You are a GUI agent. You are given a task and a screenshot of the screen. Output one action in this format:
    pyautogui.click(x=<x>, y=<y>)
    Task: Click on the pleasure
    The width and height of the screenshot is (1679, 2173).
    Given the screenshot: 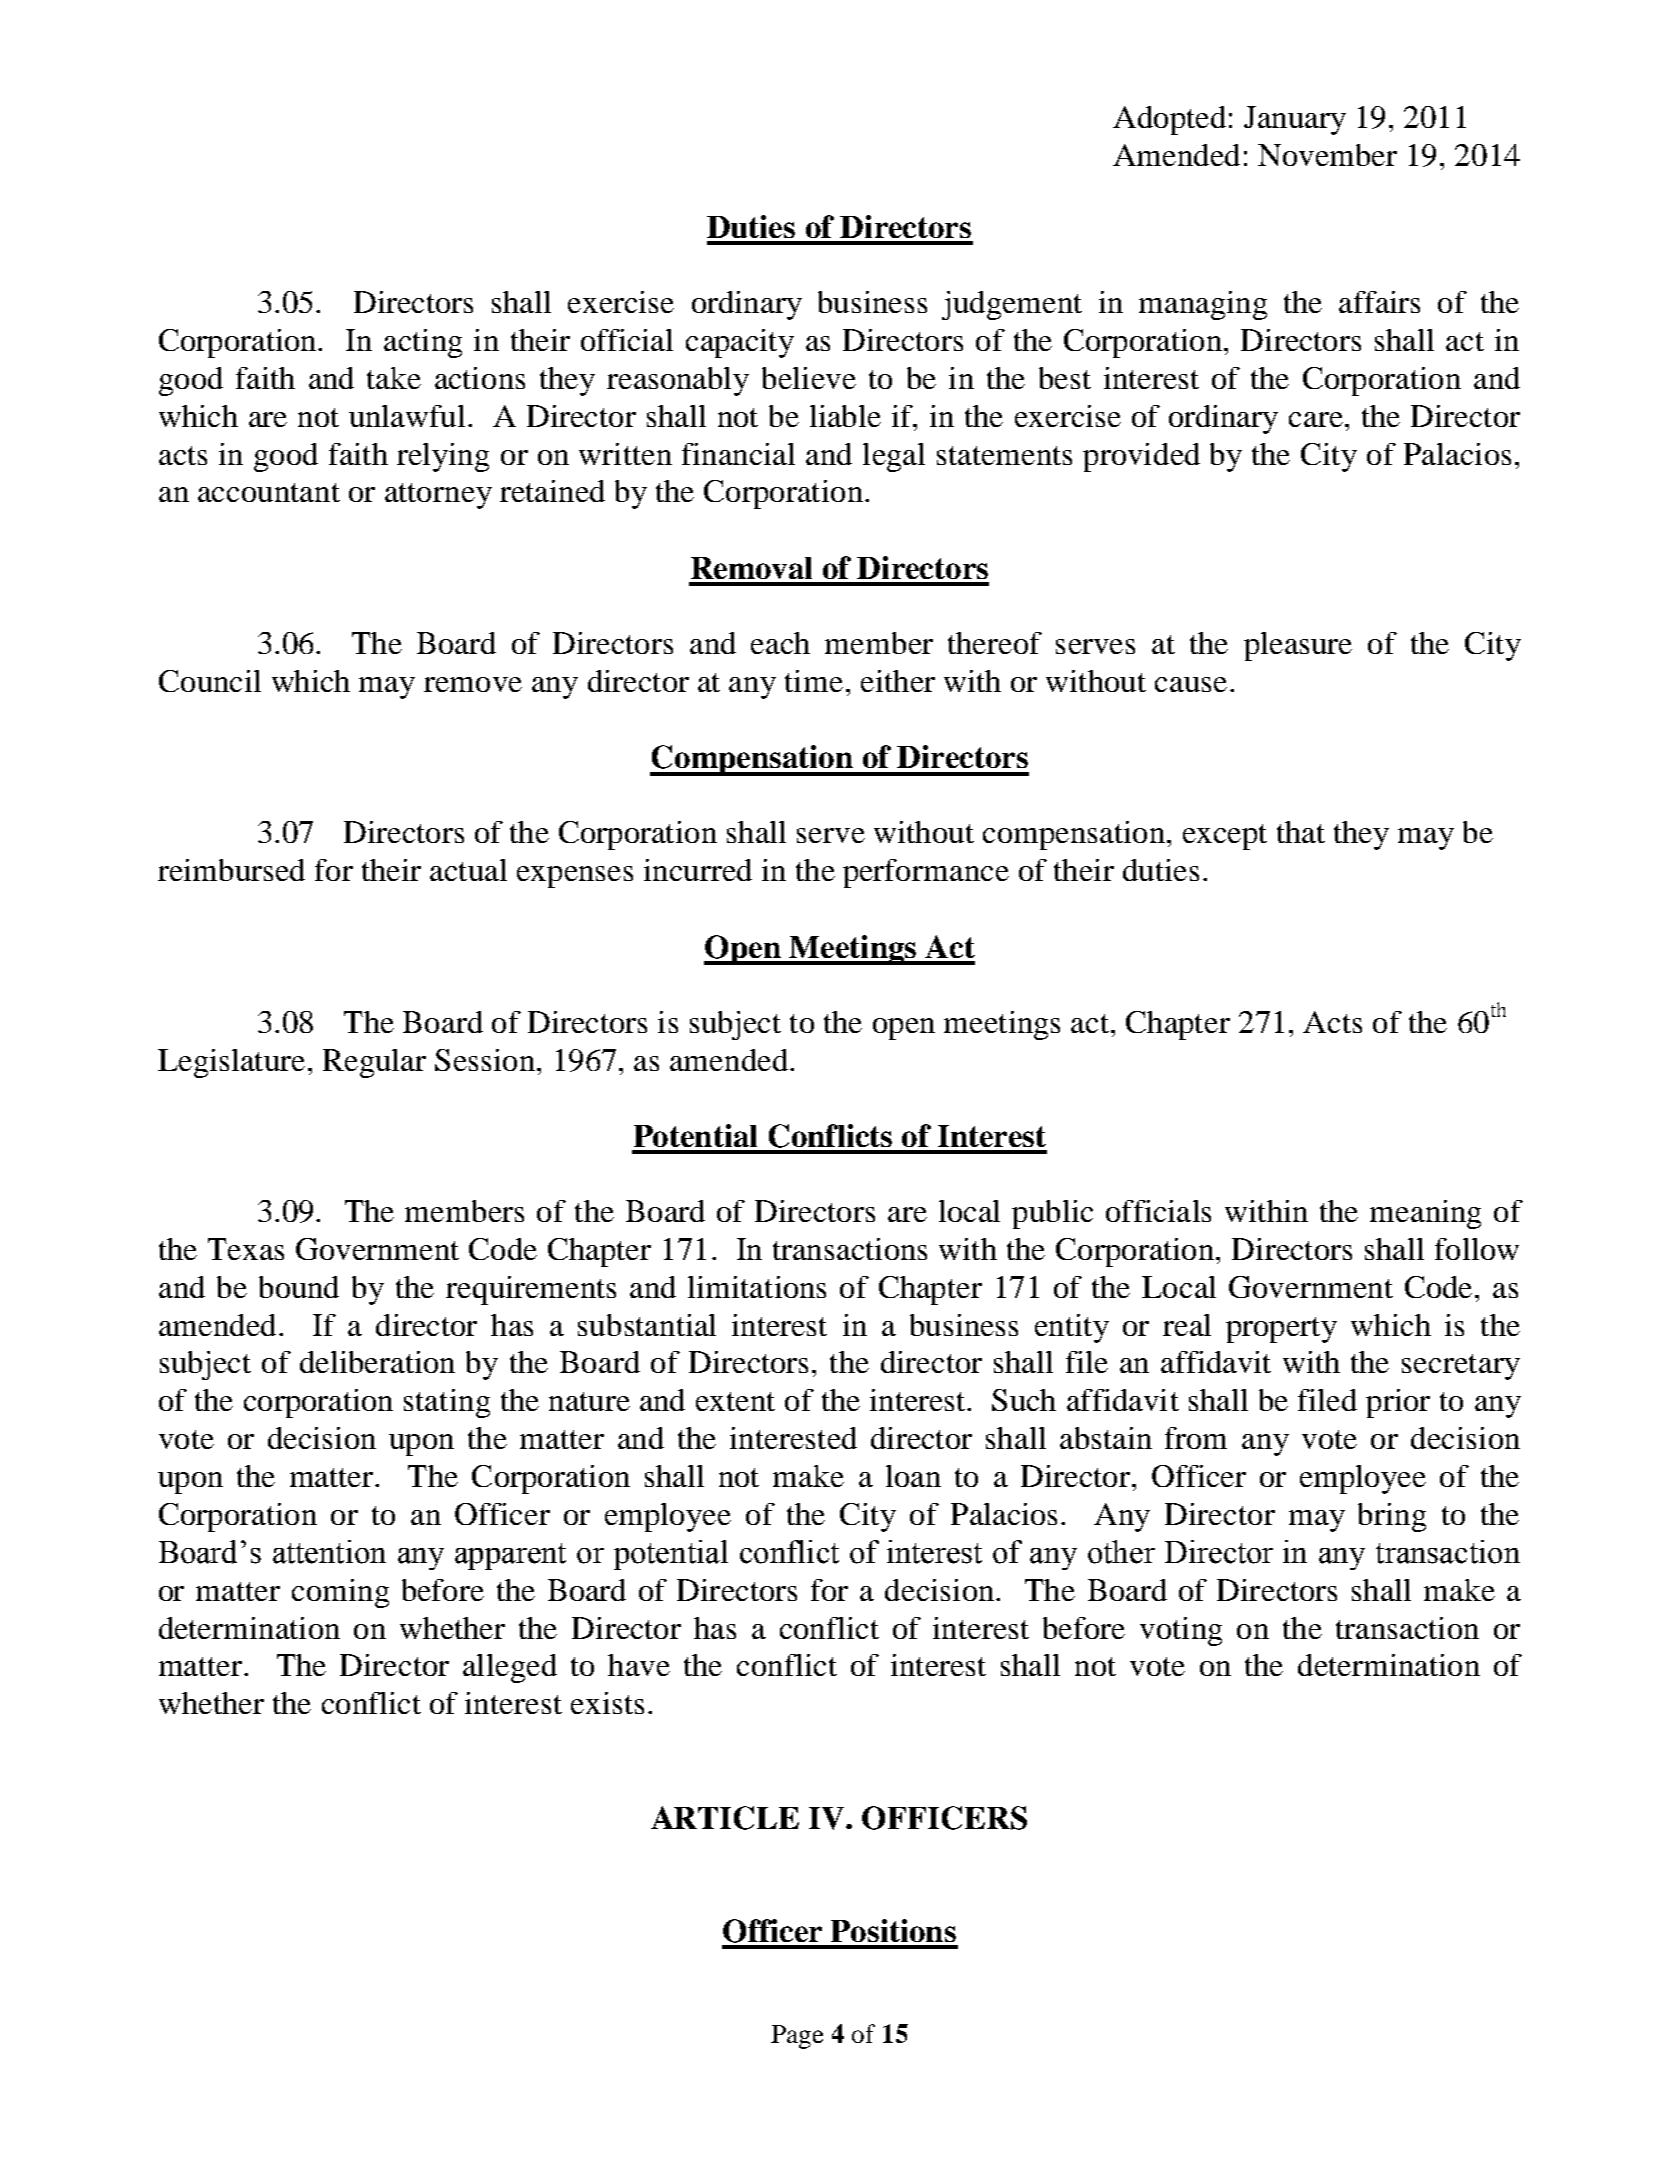 What is the action you would take?
    pyautogui.click(x=1298, y=646)
